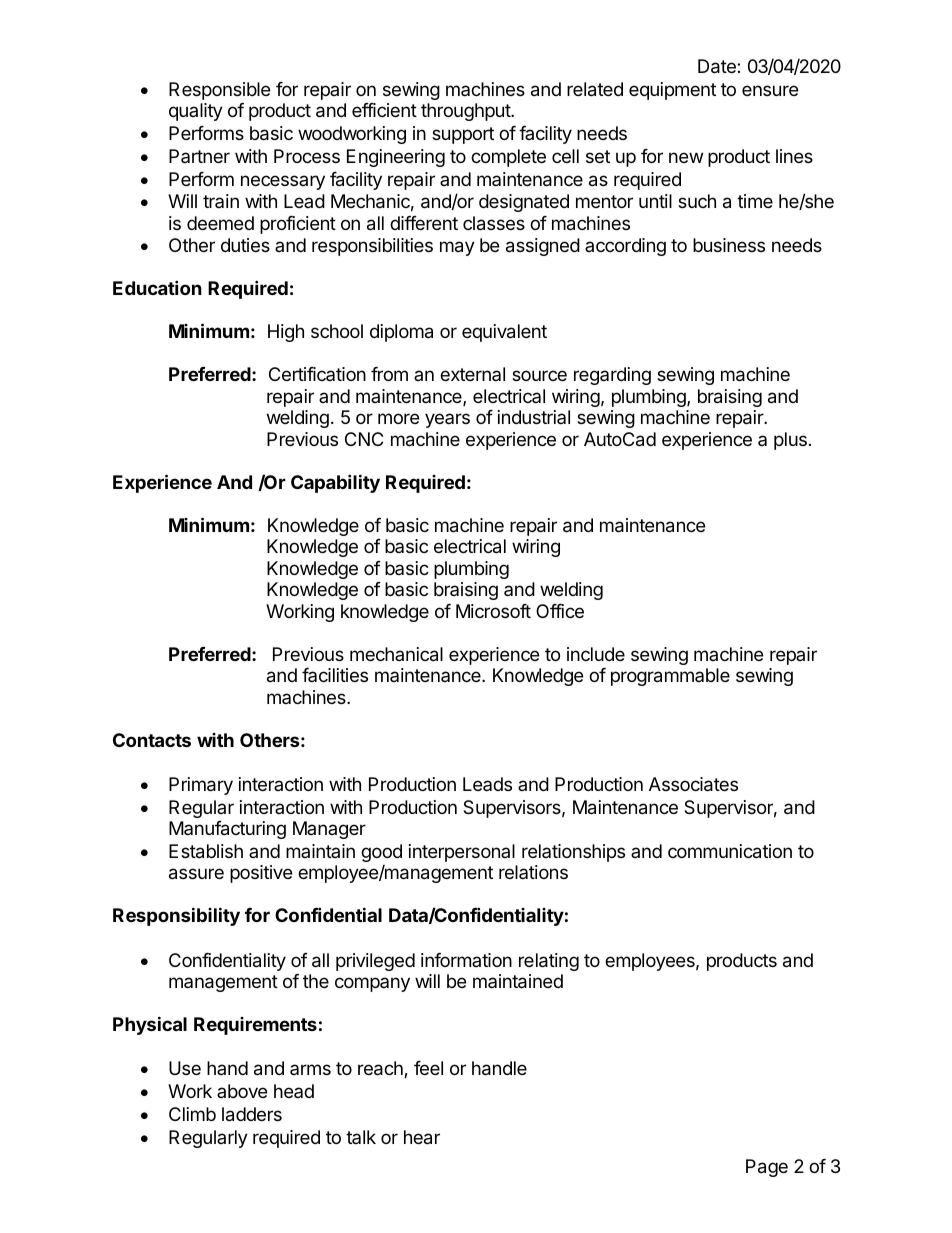 Image resolution: width=952 pixels, height=1233 pixels. I want to click on Date, so click(718, 66).
